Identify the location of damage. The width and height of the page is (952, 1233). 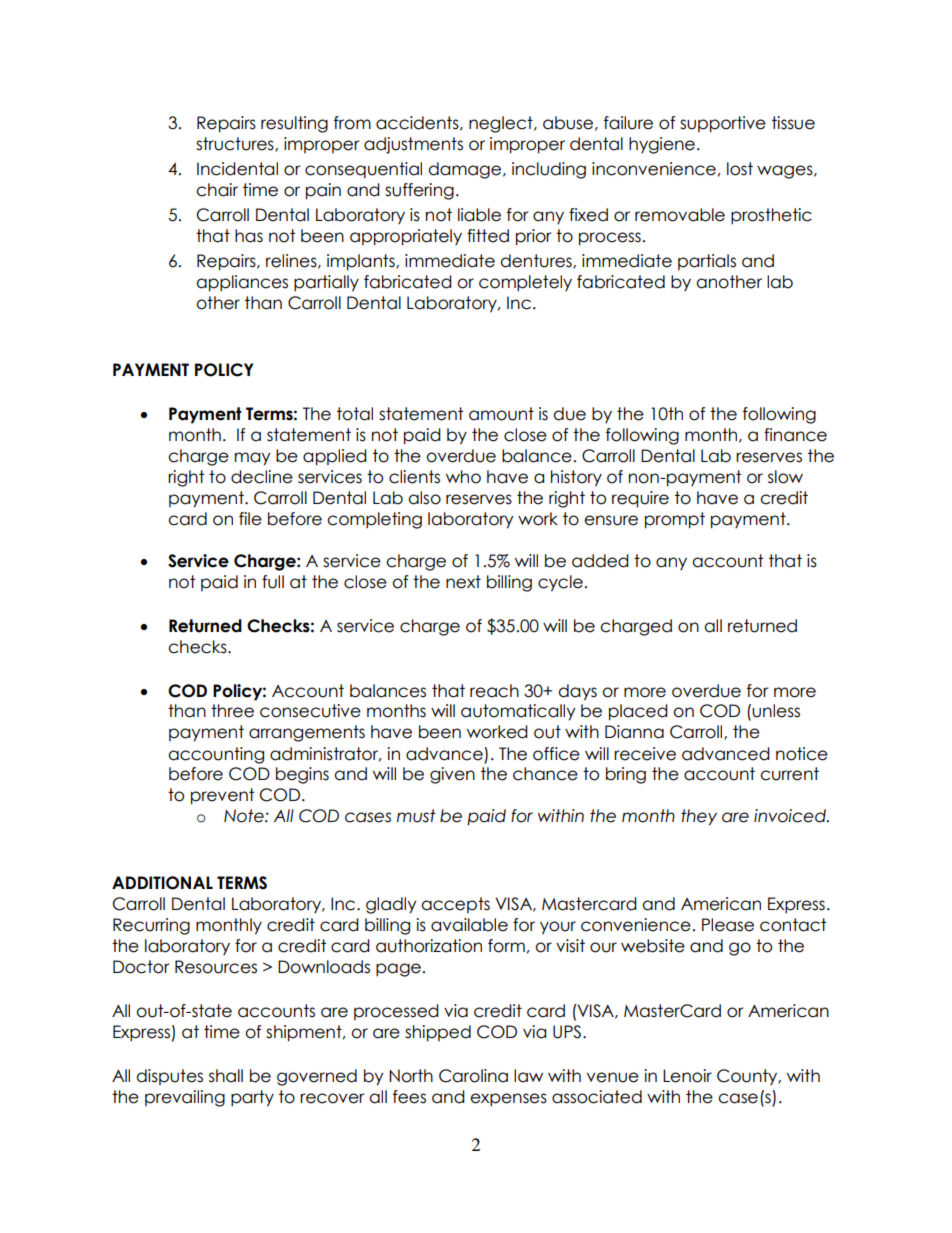
(466, 170).
